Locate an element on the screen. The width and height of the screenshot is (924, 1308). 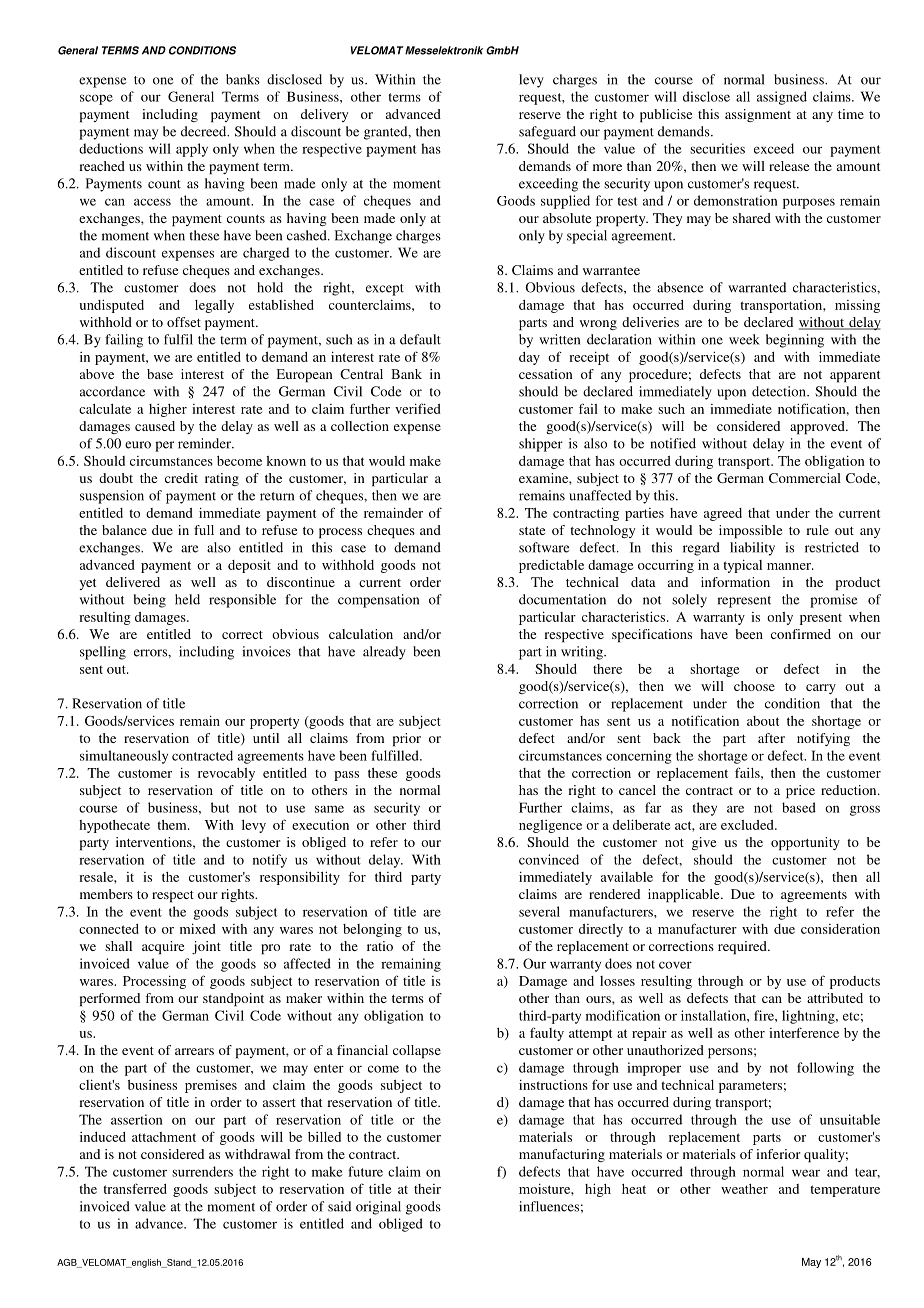
detection is located at coordinates (780, 391).
